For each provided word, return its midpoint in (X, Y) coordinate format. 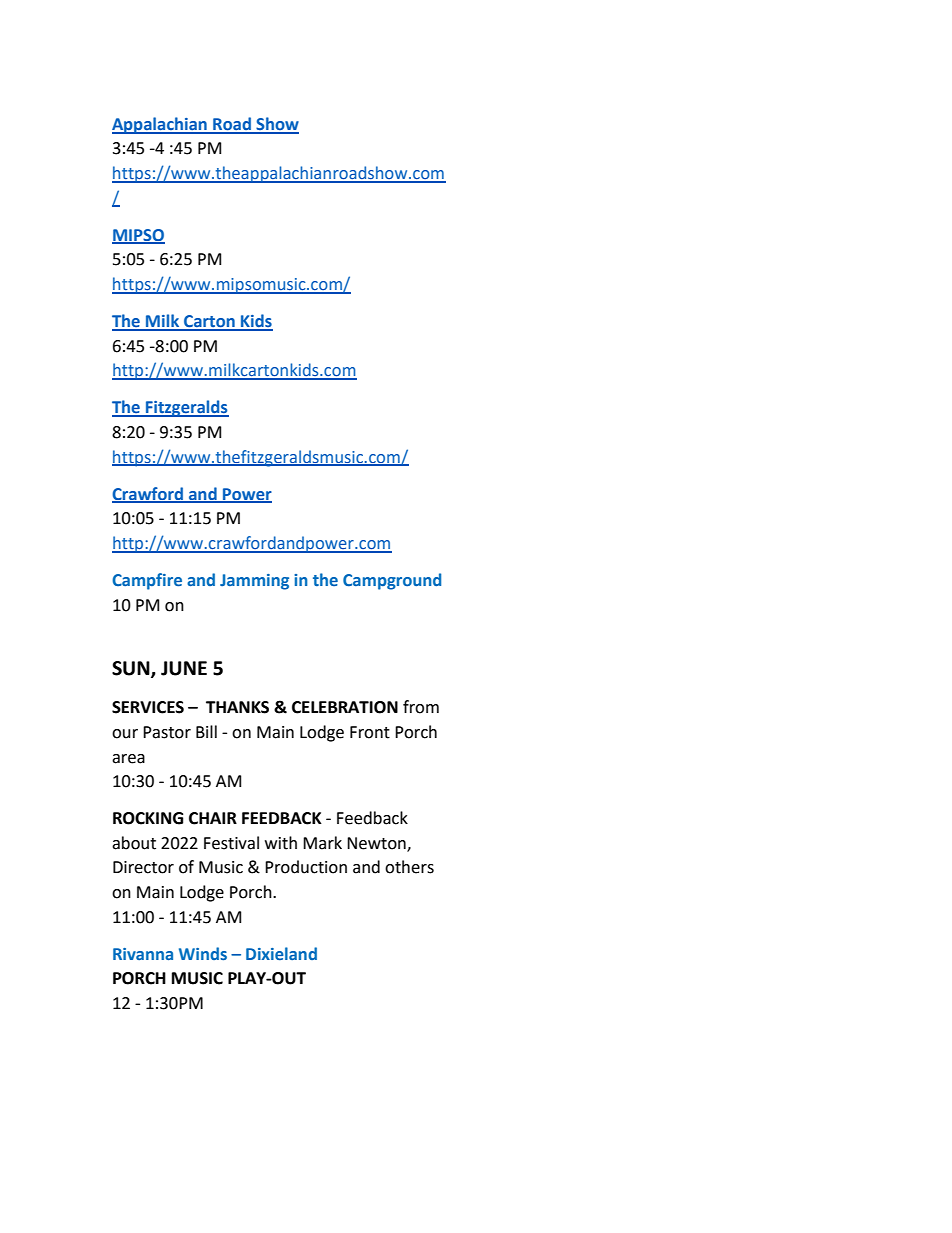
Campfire (147, 581)
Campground (392, 581)
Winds (203, 953)
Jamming (254, 582)
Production (306, 867)
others (409, 867)
